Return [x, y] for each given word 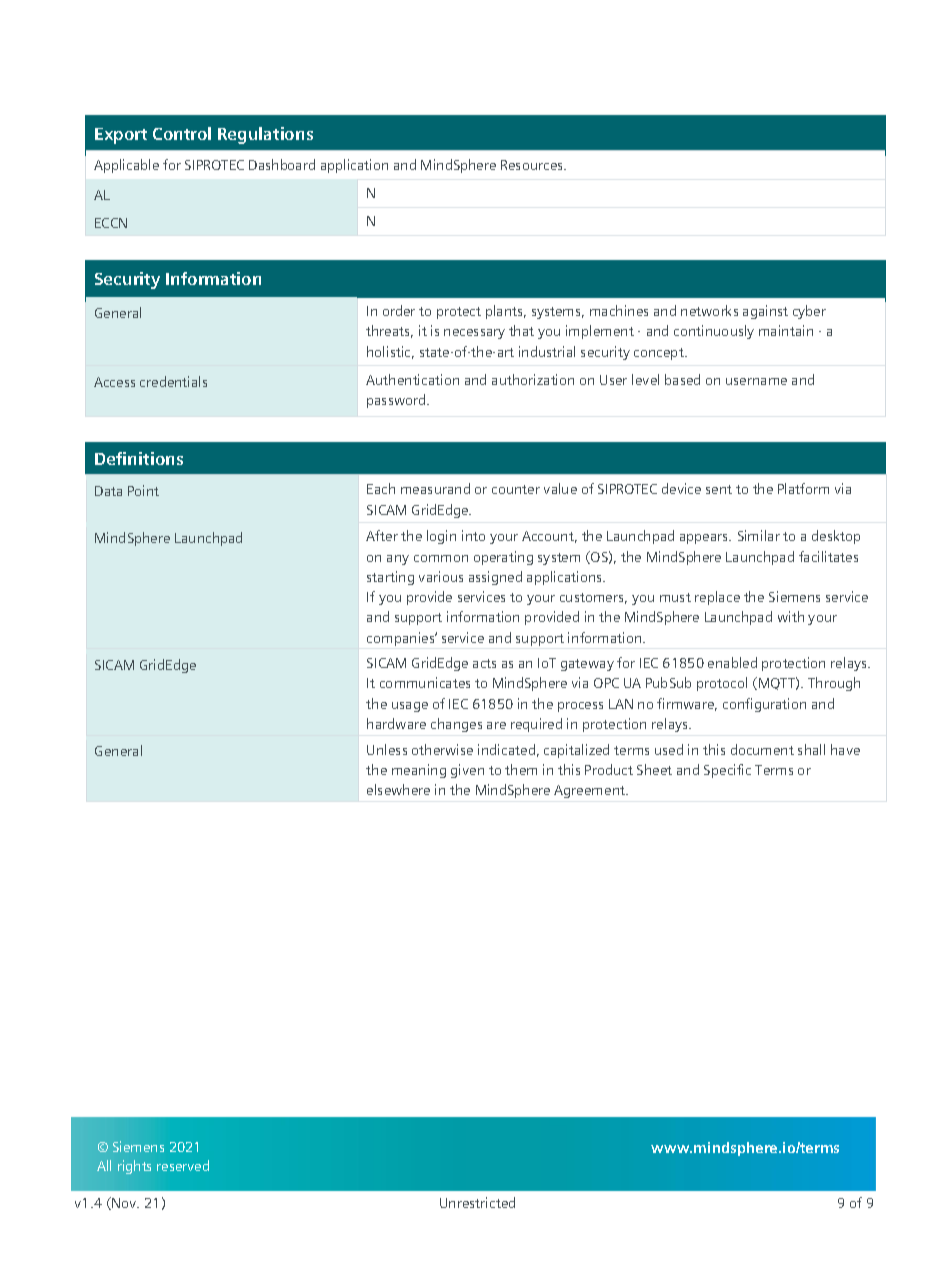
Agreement [591, 791]
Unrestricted [477, 1202]
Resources [533, 165]
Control [182, 133]
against [765, 312]
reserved [183, 1165]
